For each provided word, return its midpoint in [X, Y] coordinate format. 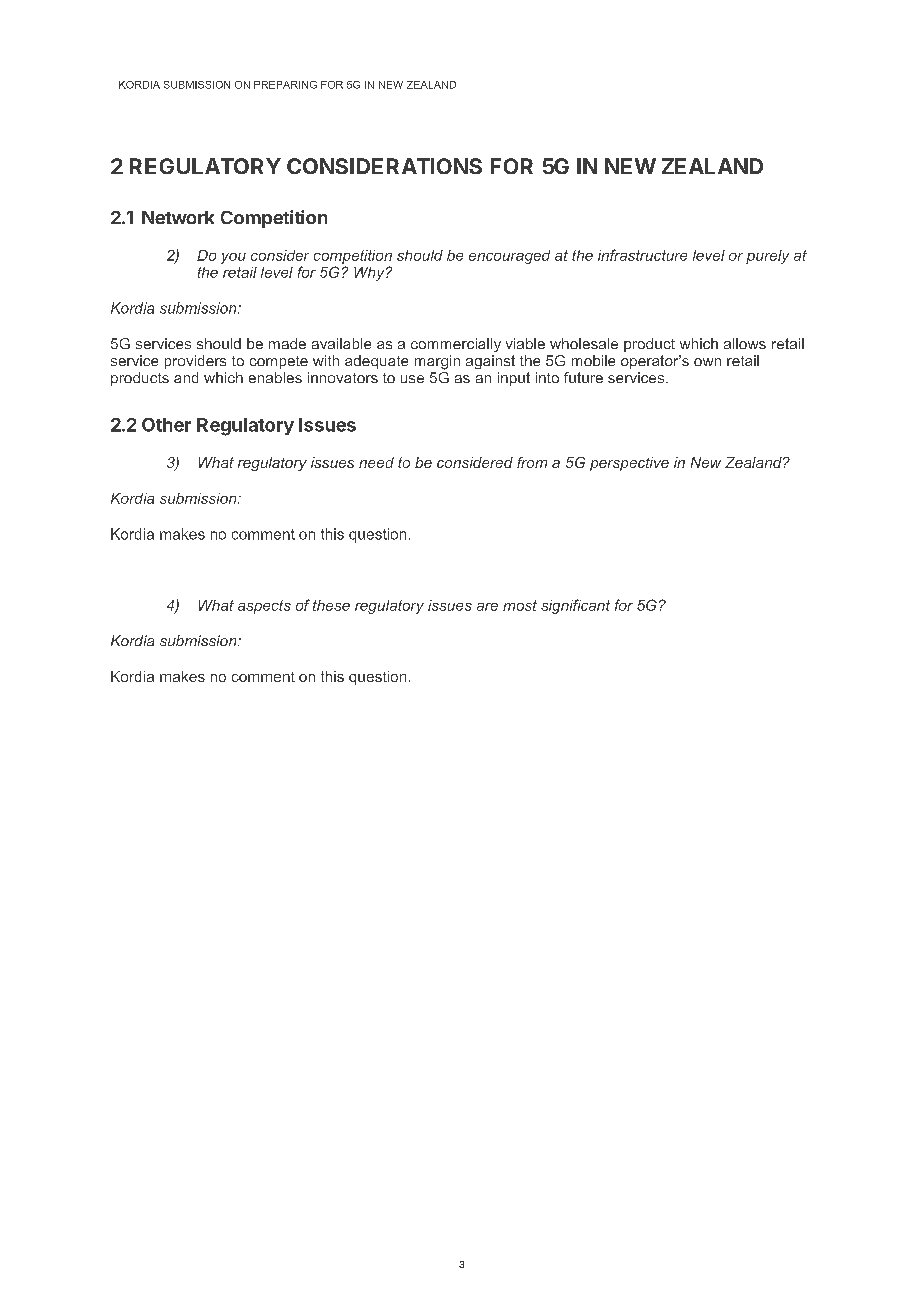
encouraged [509, 257]
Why [370, 274]
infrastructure [642, 255]
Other [166, 425]
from [532, 462]
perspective [629, 464]
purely [767, 257]
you [233, 258]
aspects [264, 607]
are [487, 607]
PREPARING [285, 85]
